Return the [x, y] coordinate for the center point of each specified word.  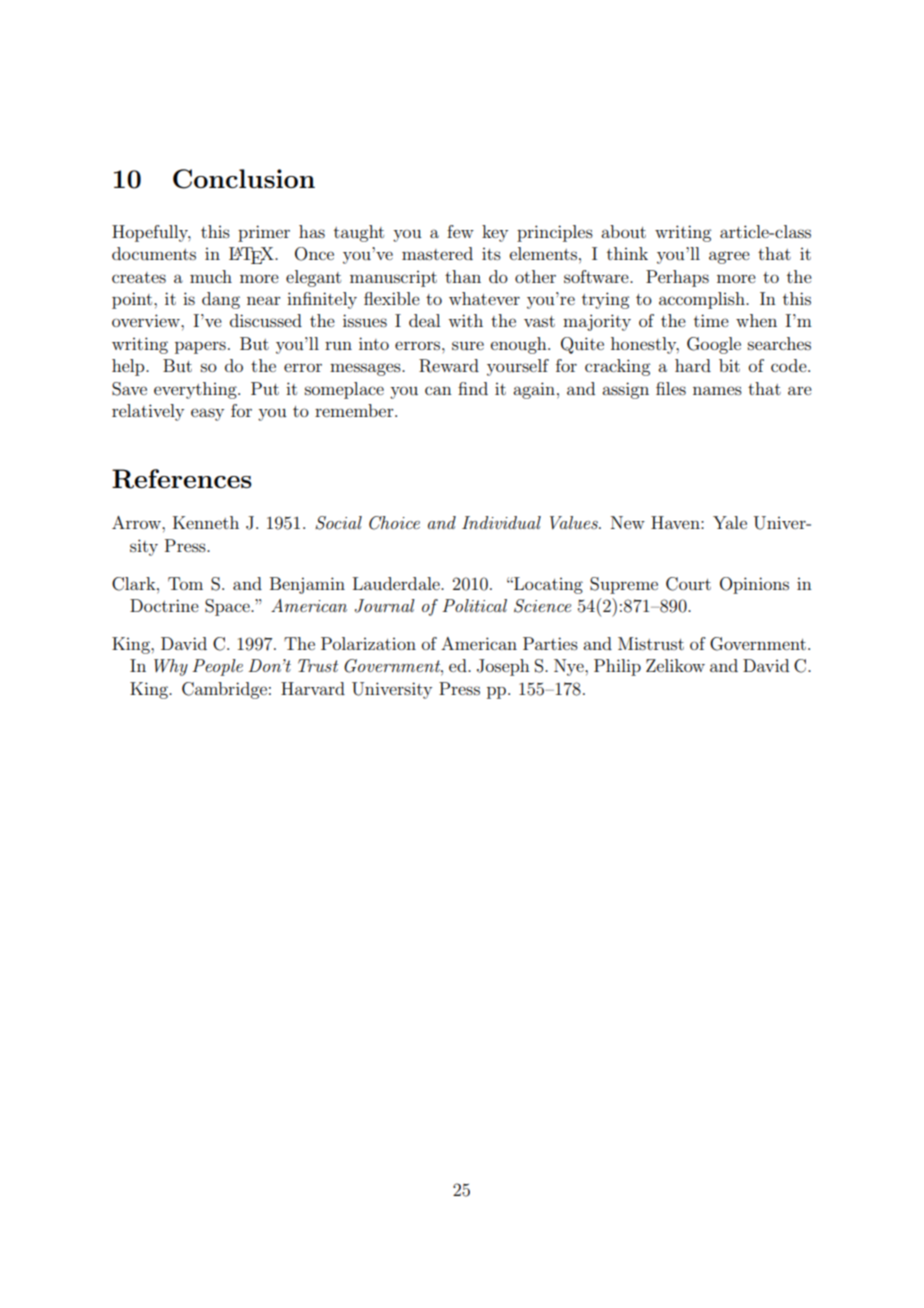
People [217, 667]
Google [714, 345]
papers [200, 347]
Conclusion [244, 179]
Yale [730, 522]
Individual [501, 522]
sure [468, 345]
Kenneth [206, 522]
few [460, 231]
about [623, 231]
